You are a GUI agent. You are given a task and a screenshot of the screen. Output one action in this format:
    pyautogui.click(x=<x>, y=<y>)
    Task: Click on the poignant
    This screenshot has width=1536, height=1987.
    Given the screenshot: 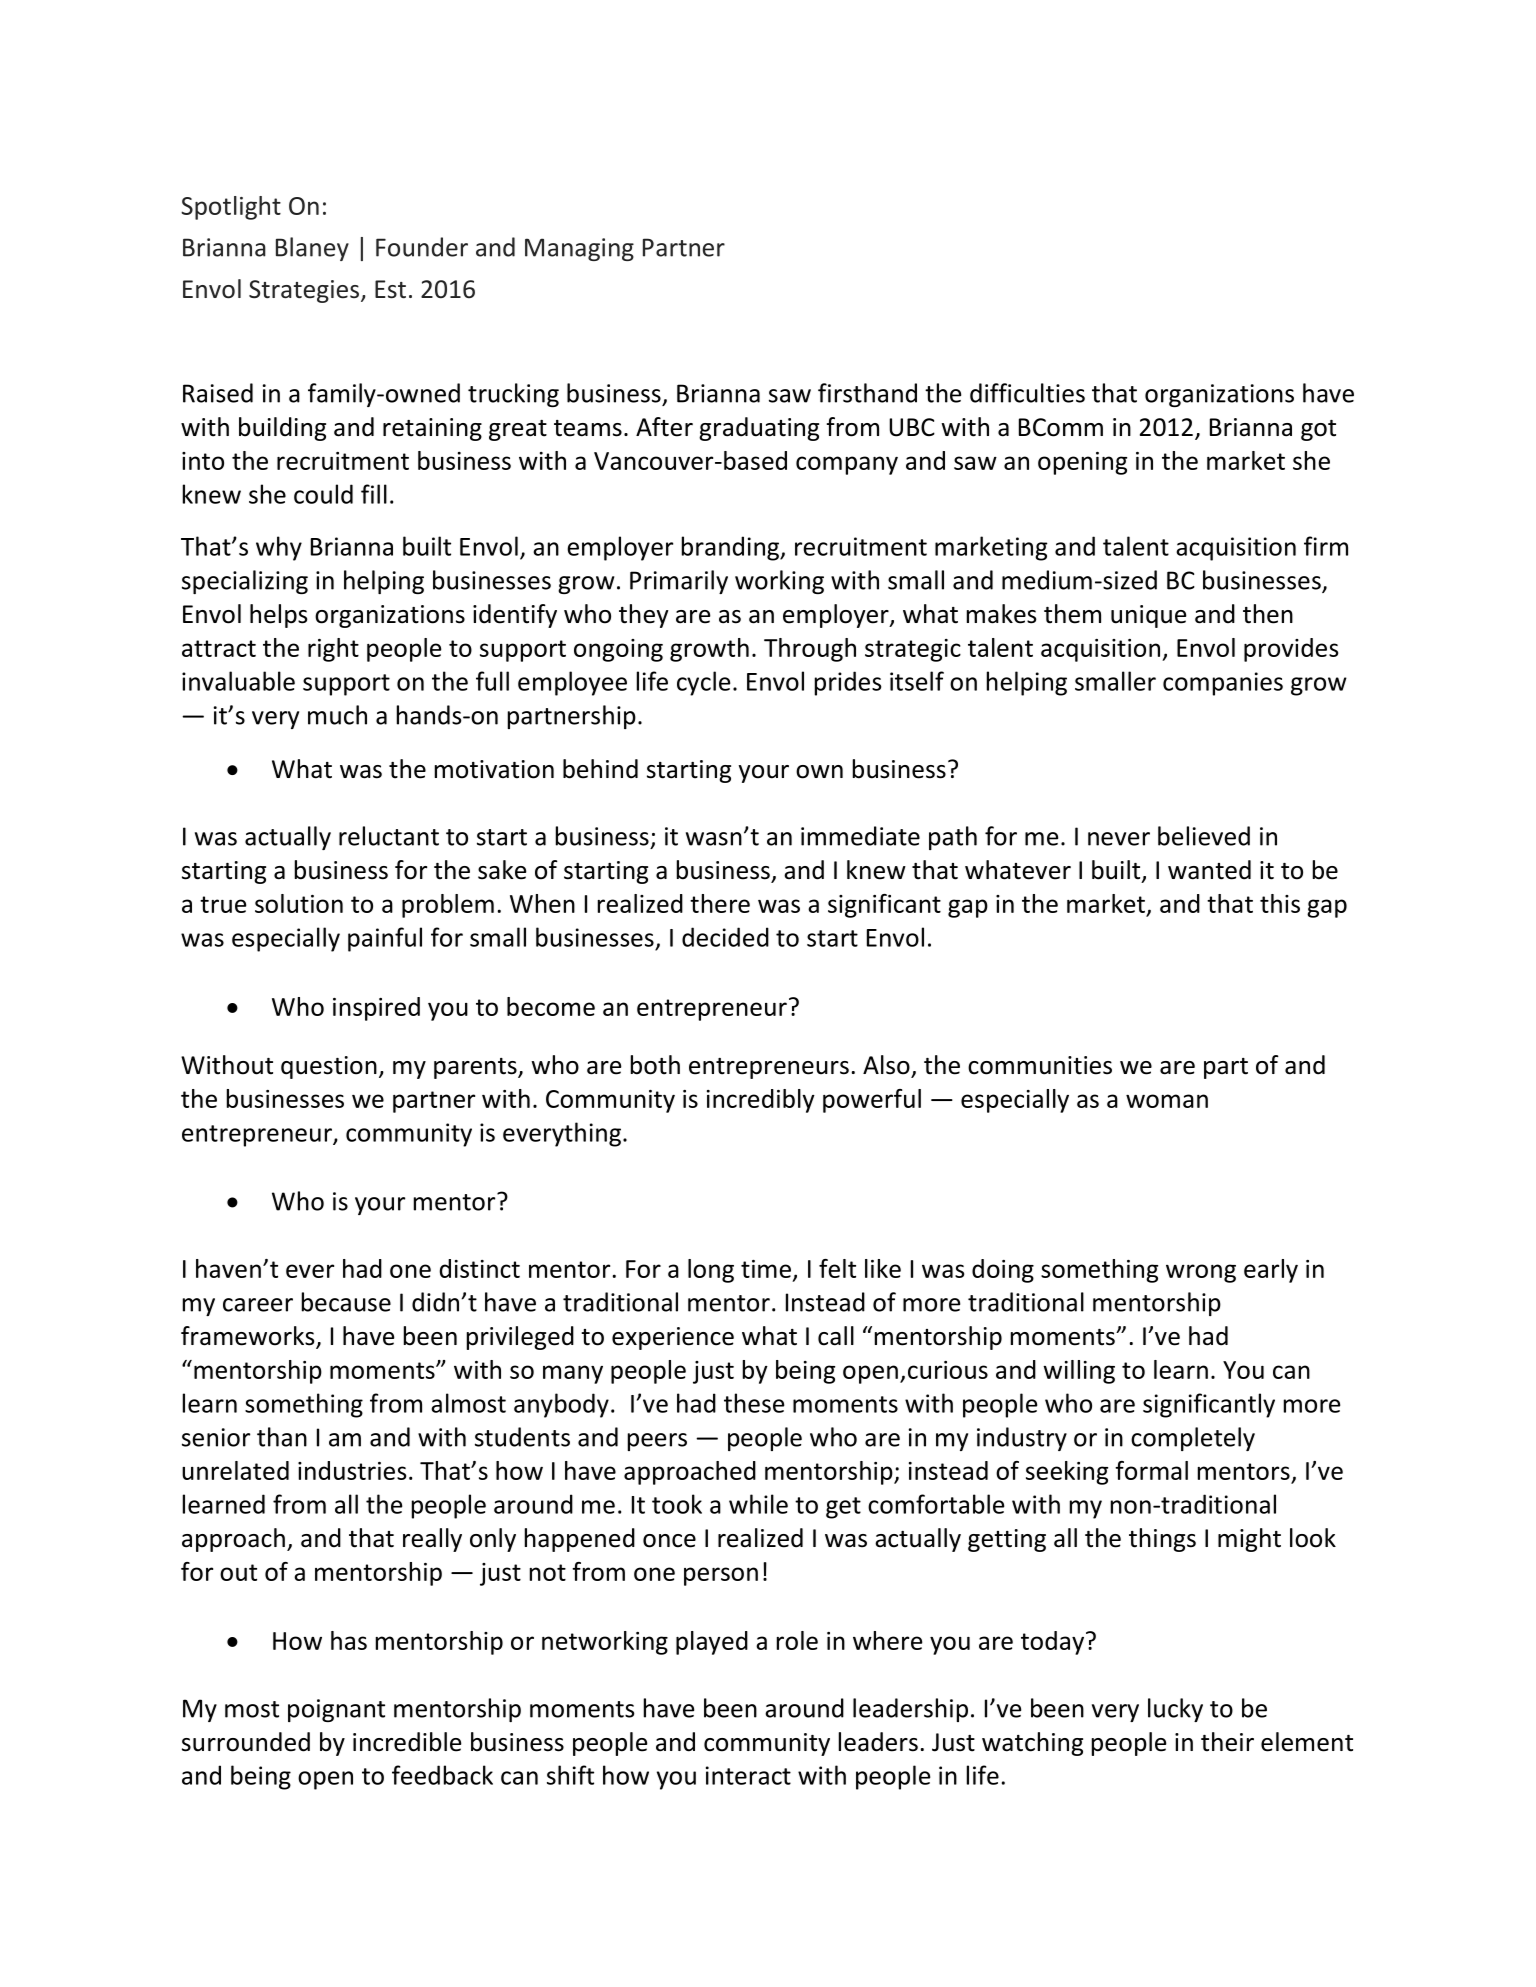 What is the action you would take?
    pyautogui.click(x=336, y=1710)
